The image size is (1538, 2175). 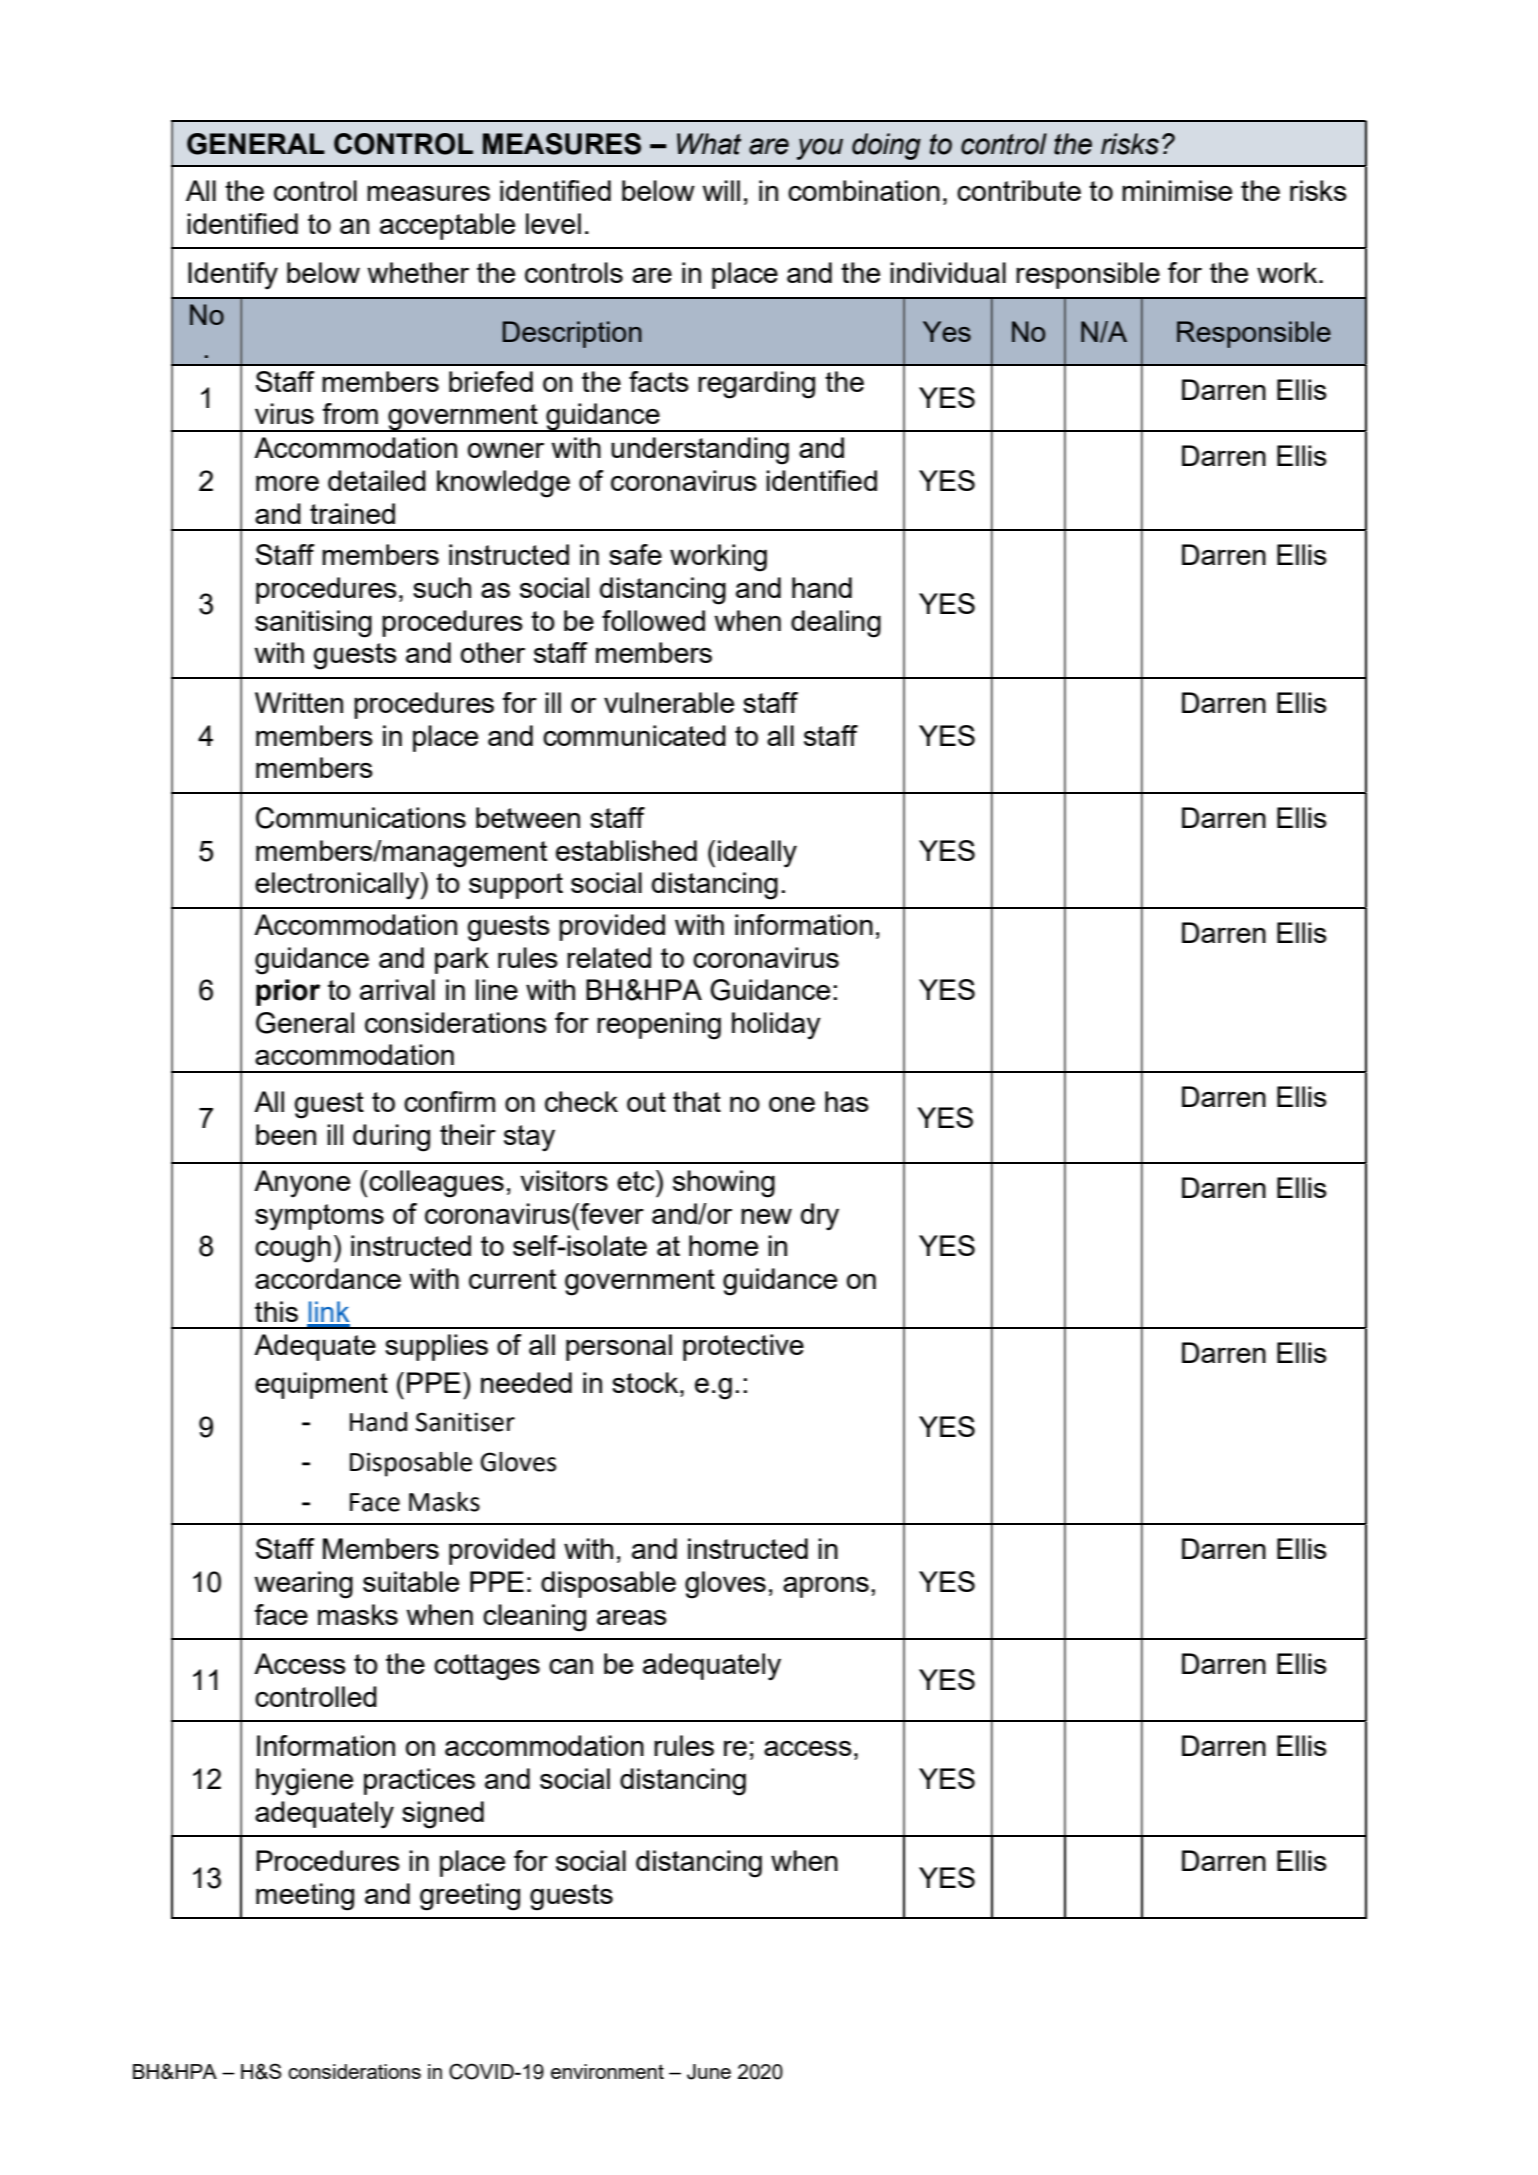 What do you see at coordinates (361, 818) in the screenshot?
I see `Communications` at bounding box center [361, 818].
